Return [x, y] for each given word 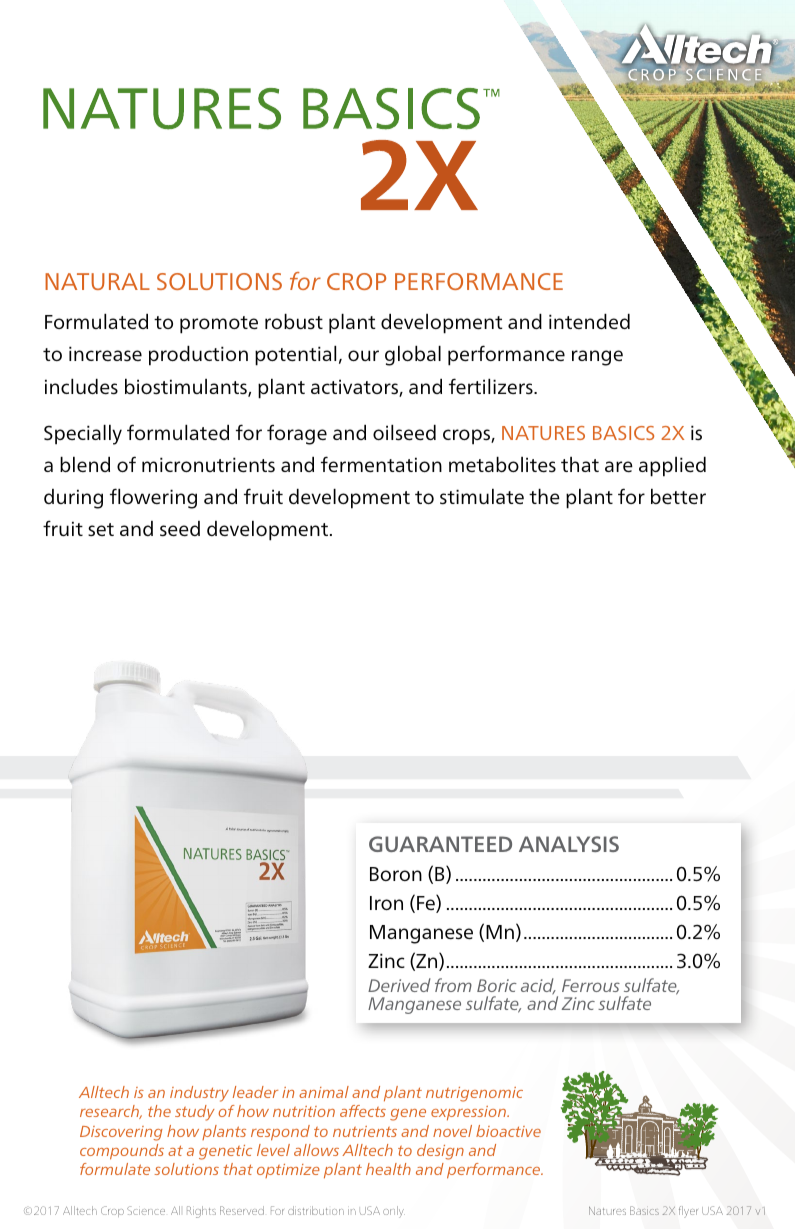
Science [146, 1210]
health [388, 1169]
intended [589, 321]
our [363, 355]
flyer [688, 1212]
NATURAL [97, 281]
